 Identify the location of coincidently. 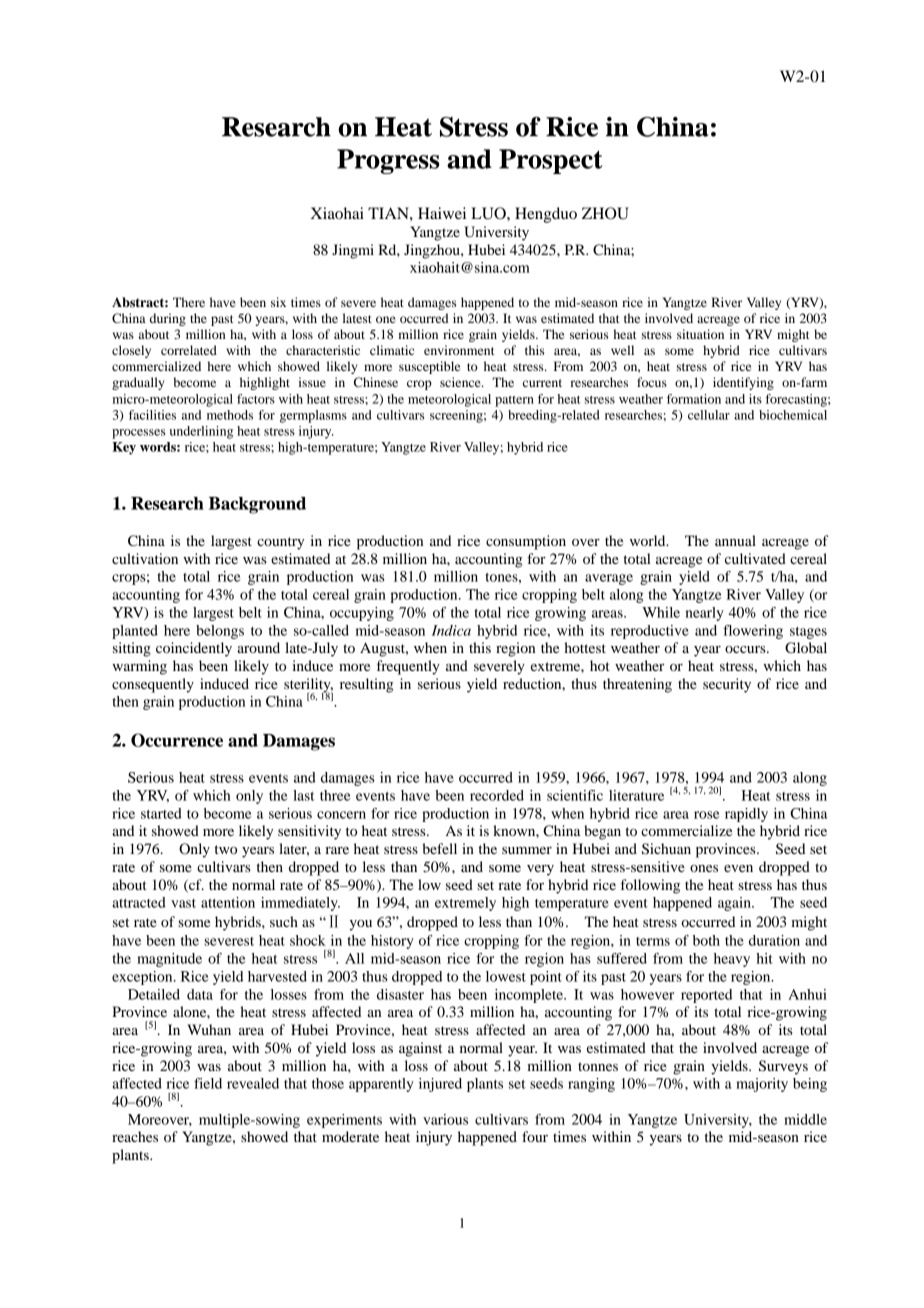
(194, 649).
